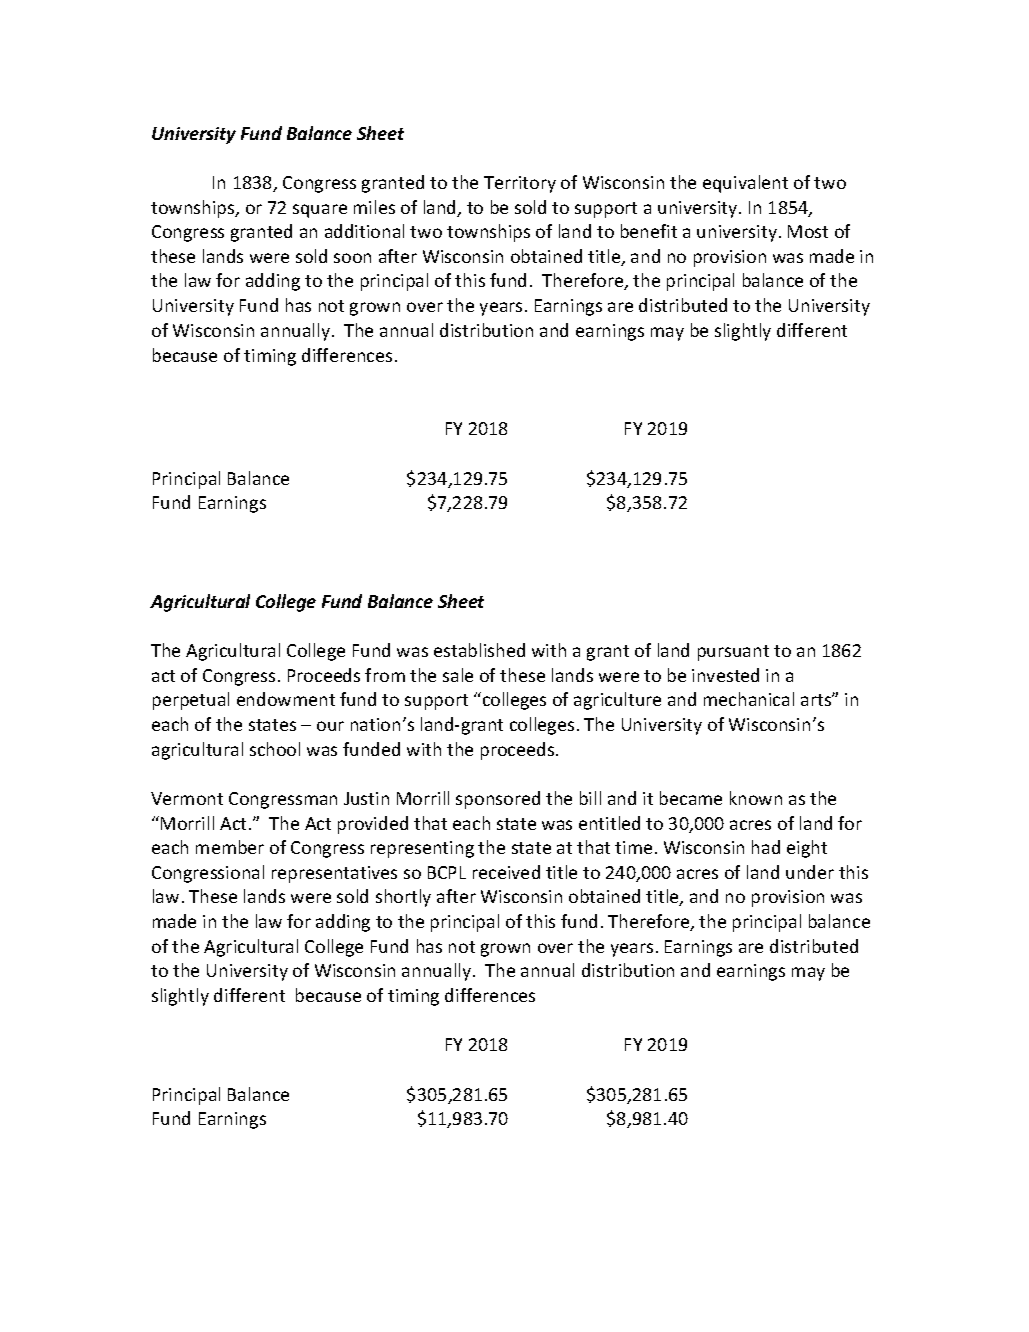 The height and width of the screenshot is (1332, 1029). I want to click on equivalent, so click(745, 184).
